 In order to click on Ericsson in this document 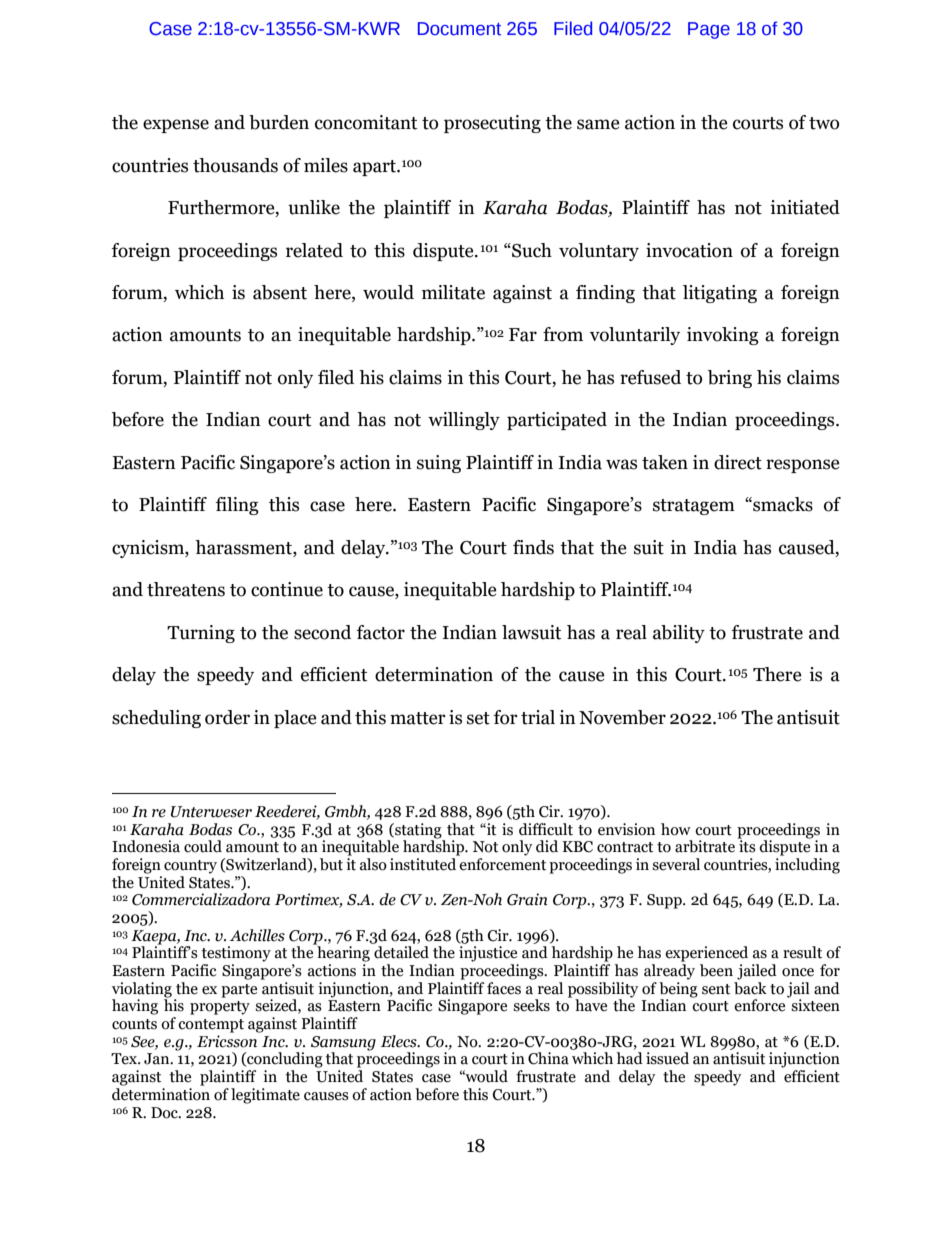, I will do `click(227, 1041)`.
